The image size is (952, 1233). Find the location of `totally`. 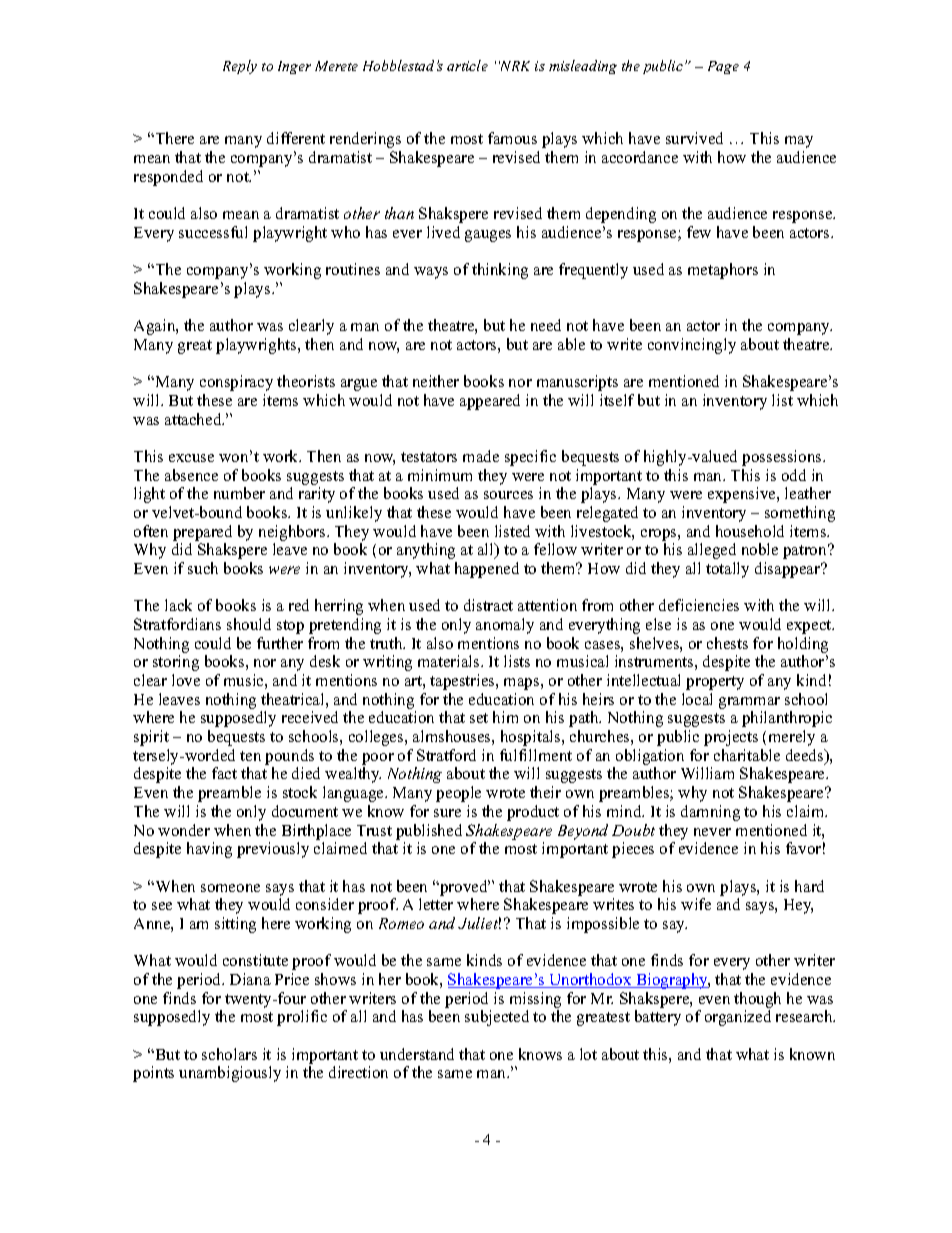

totally is located at coordinates (727, 570).
